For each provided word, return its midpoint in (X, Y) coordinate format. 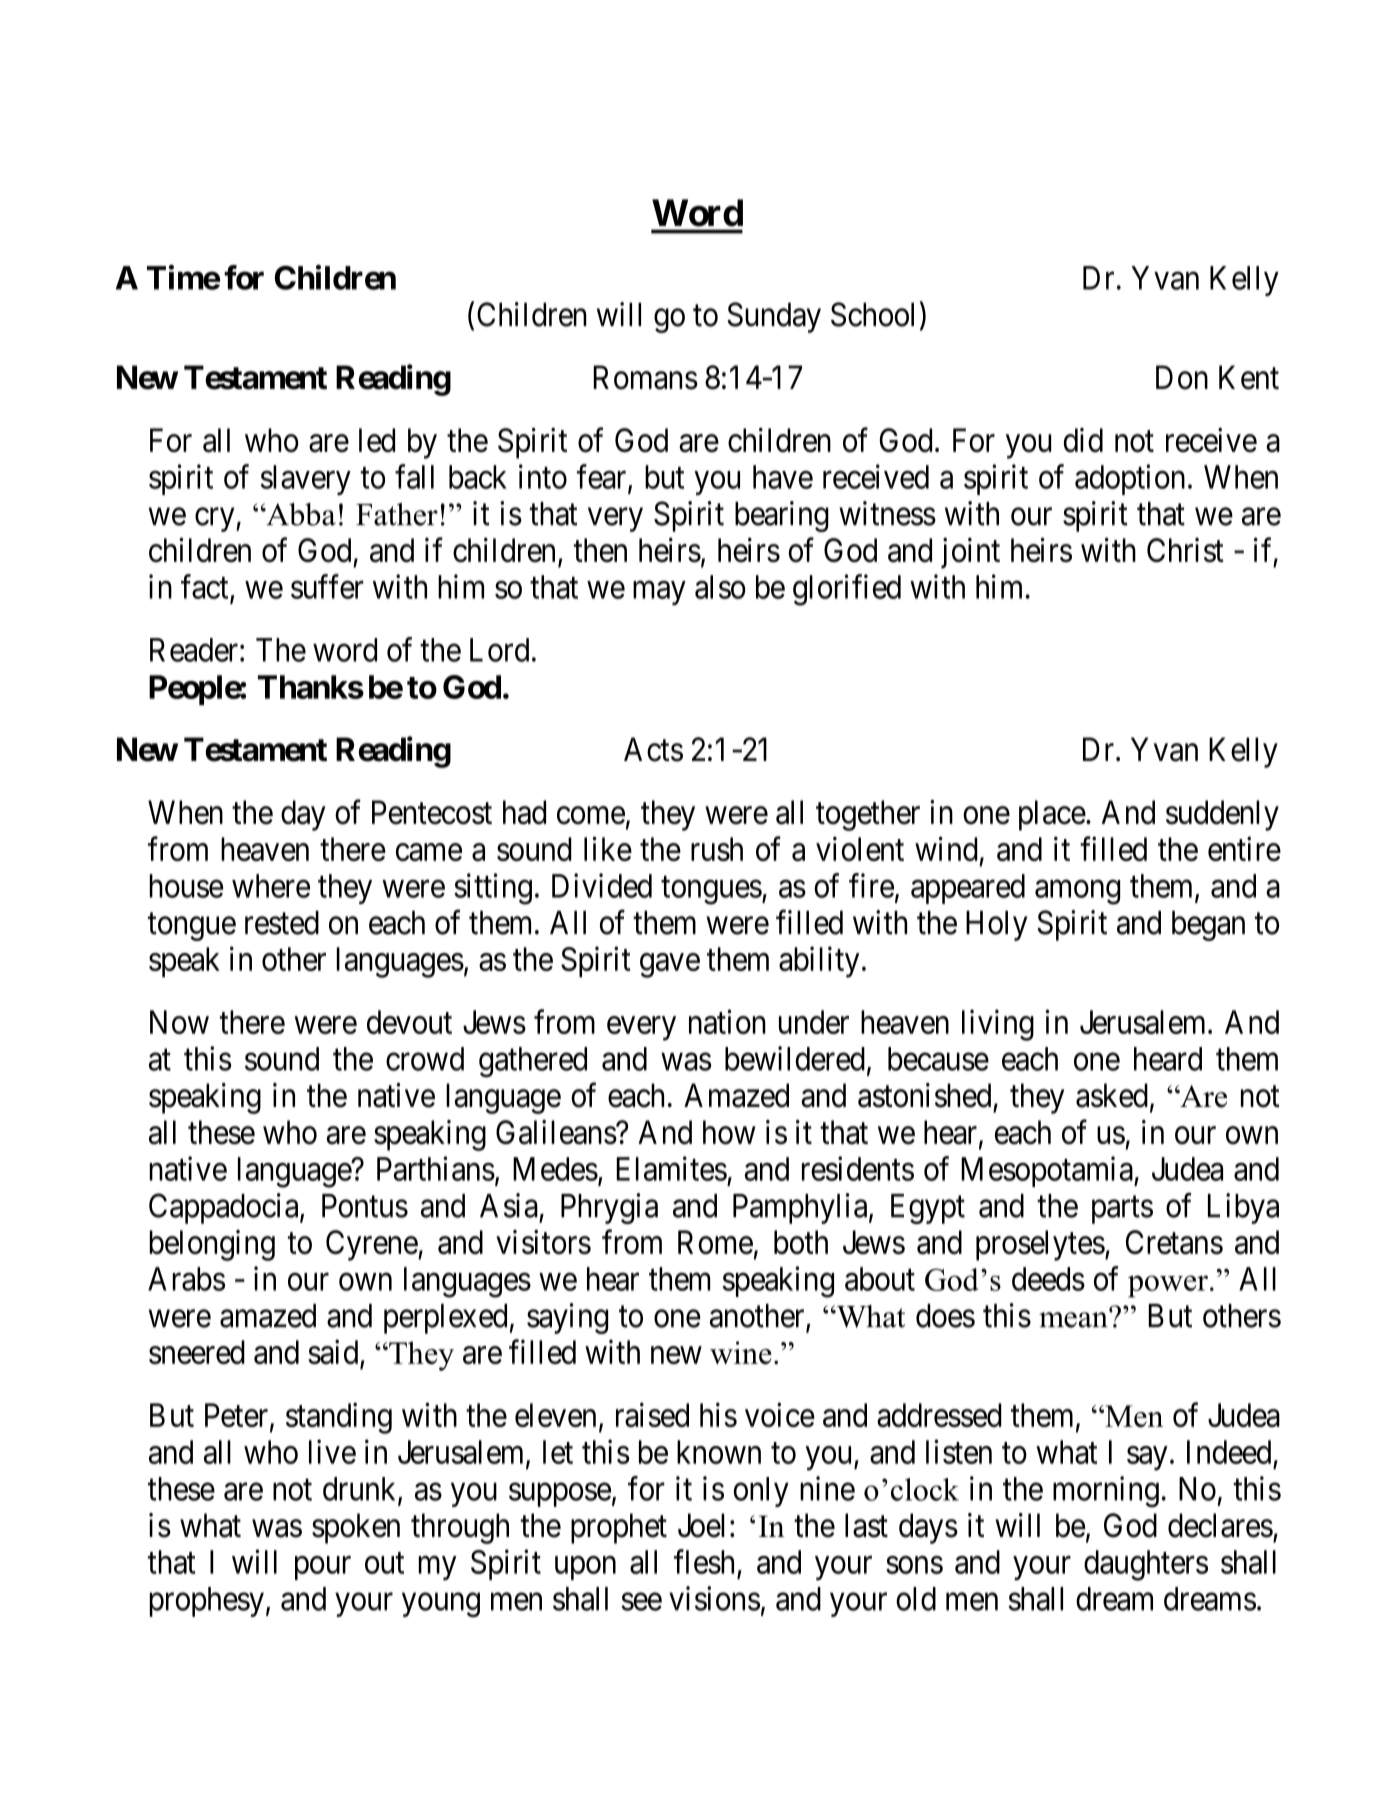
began (1208, 925)
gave (670, 965)
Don (1182, 377)
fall (414, 476)
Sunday (774, 317)
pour (323, 1568)
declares (1220, 1525)
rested (282, 922)
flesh (704, 1561)
